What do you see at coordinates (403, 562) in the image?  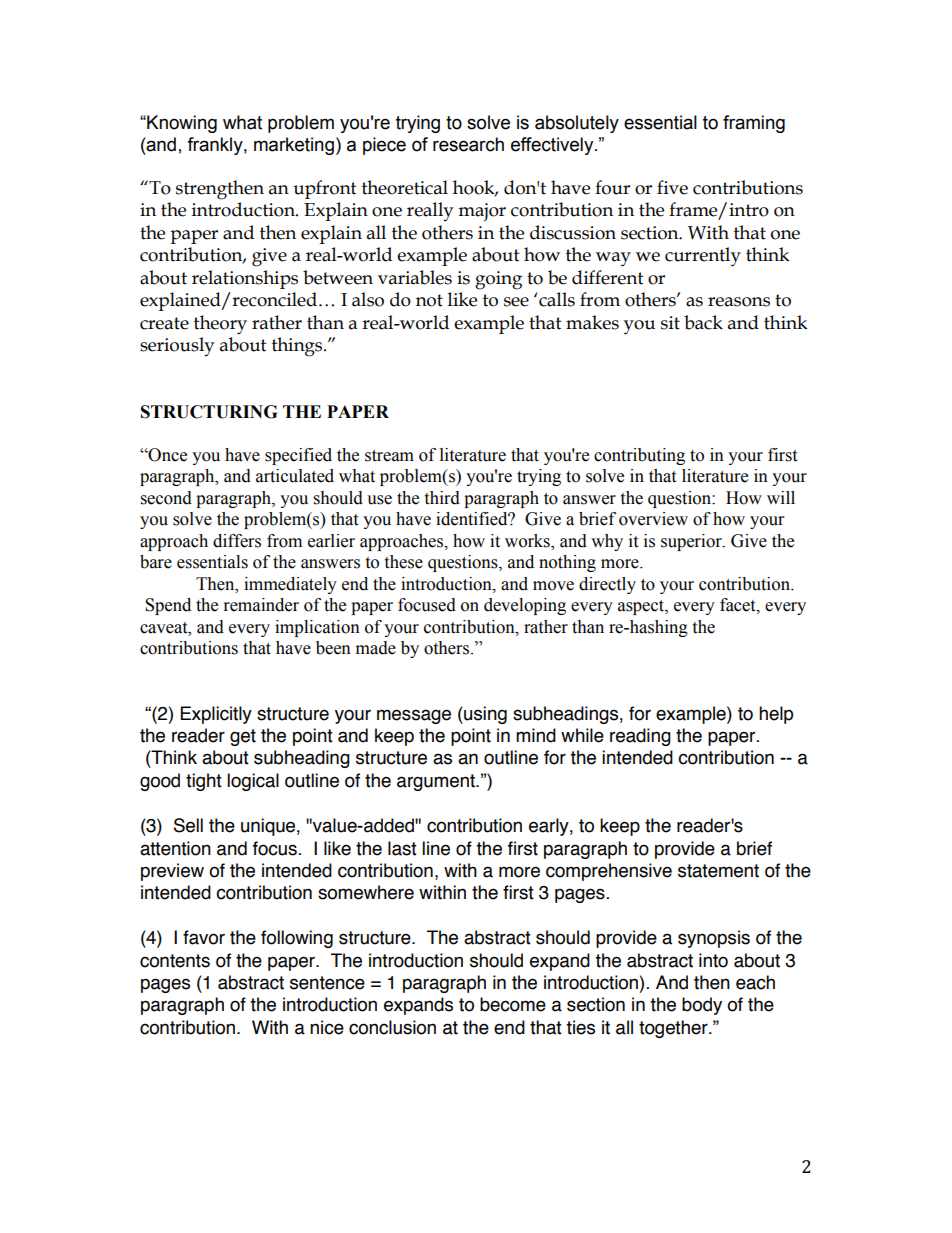 I see `these` at bounding box center [403, 562].
